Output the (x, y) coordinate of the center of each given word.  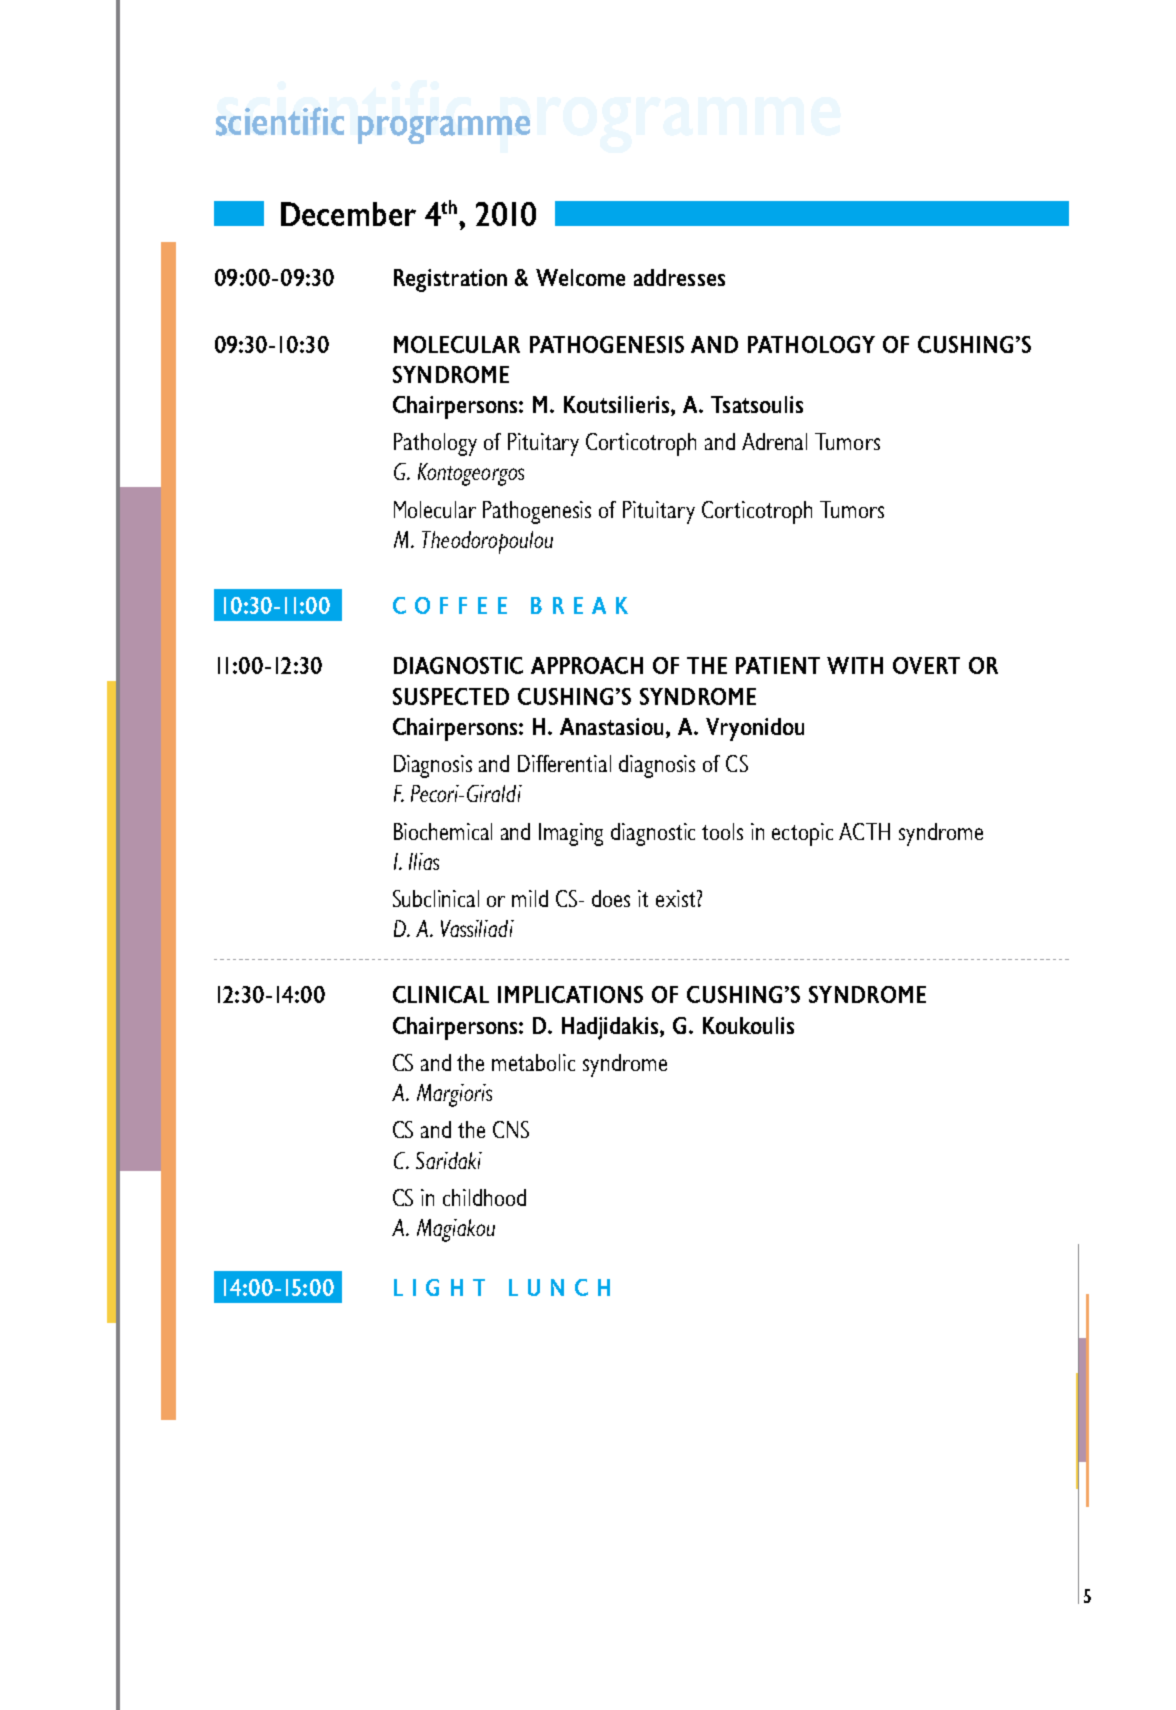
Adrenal (774, 441)
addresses (679, 277)
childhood (484, 1197)
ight (449, 1287)
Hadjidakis (611, 1028)
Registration (450, 280)
